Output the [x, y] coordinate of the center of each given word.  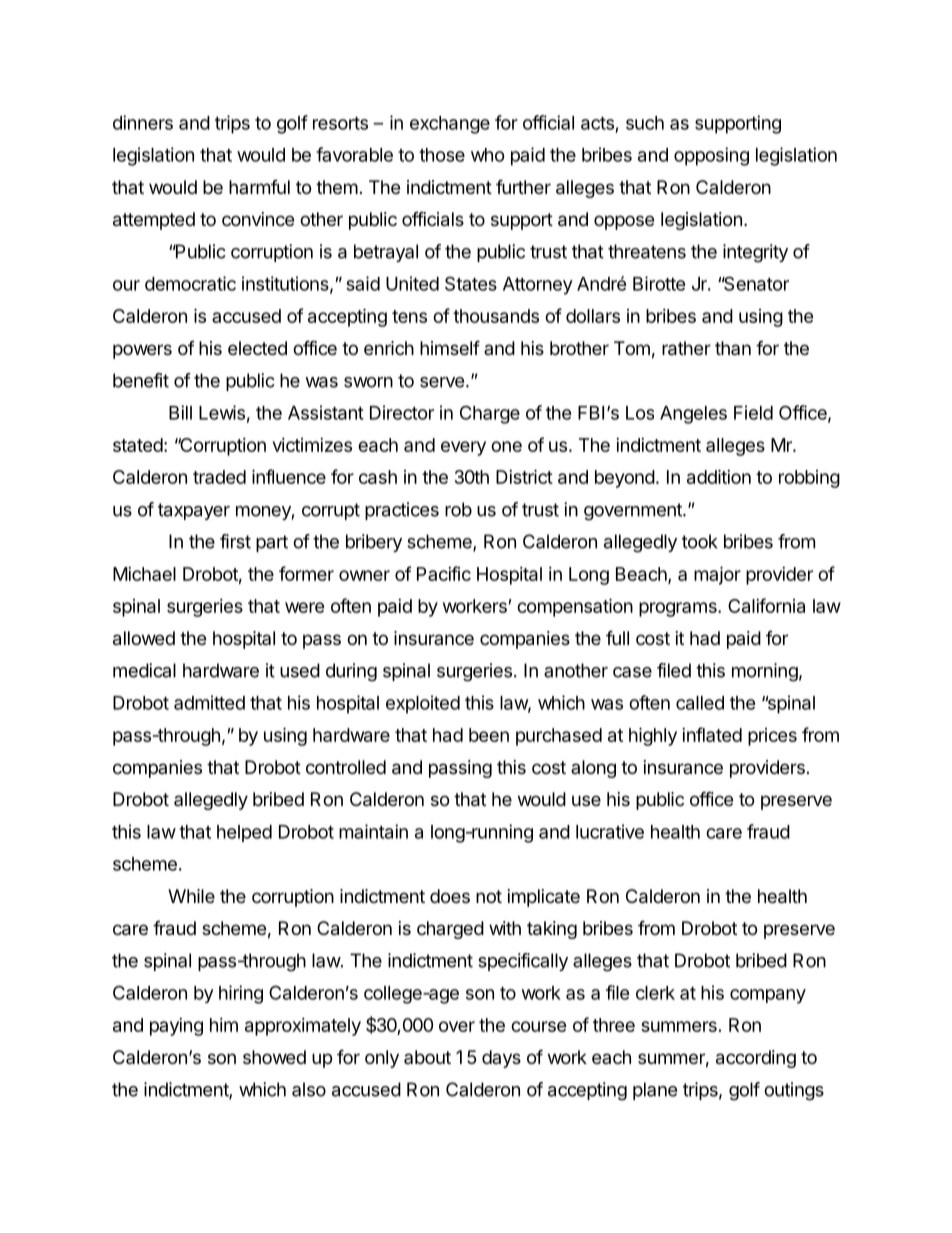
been [489, 735]
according [756, 1059]
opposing [711, 156]
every [463, 448]
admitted [209, 702]
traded [219, 477]
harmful [259, 187]
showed [274, 1057]
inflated [712, 734]
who [488, 155]
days [501, 1059]
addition [719, 476]
